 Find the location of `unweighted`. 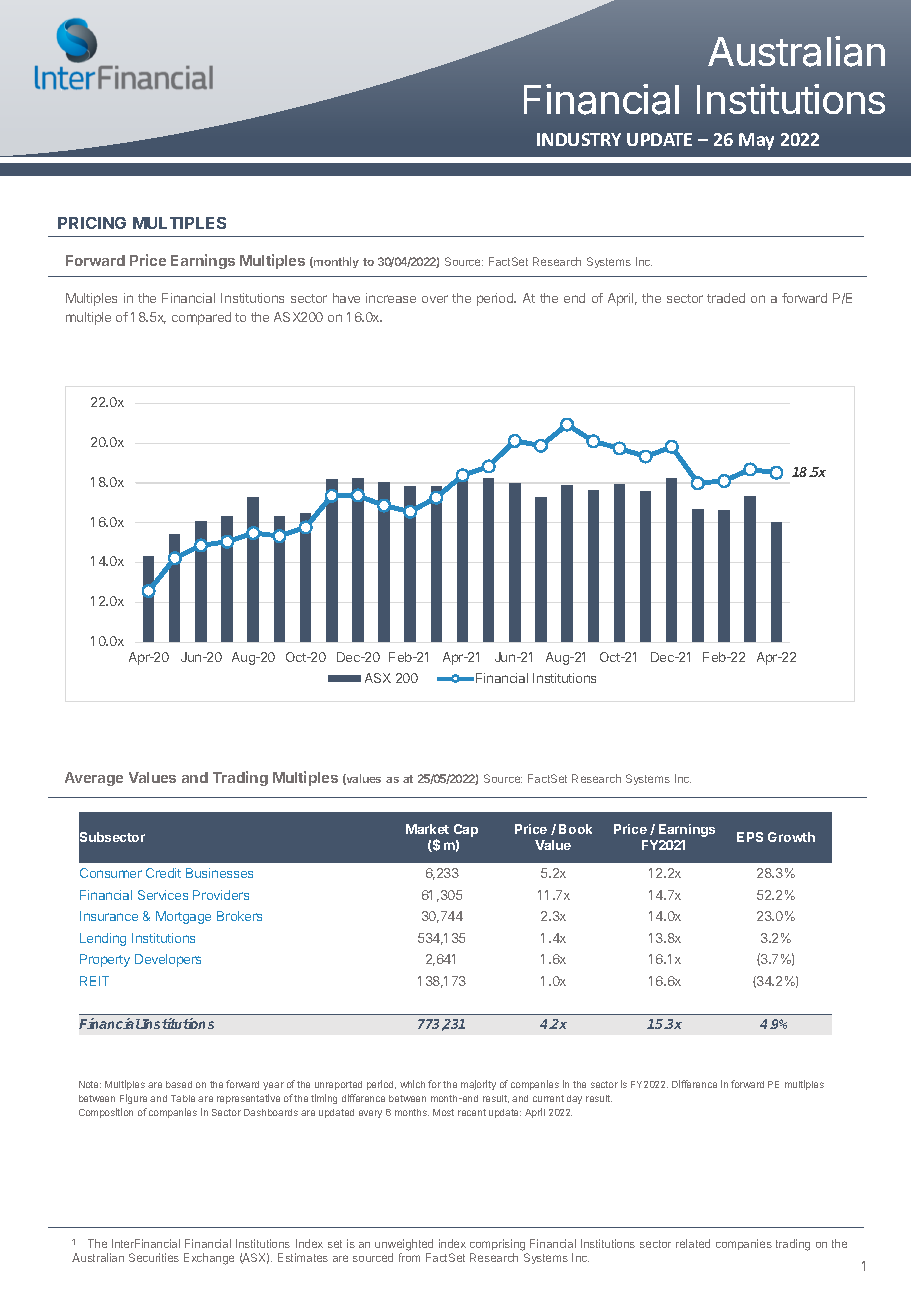

unweighted is located at coordinates (404, 1246).
